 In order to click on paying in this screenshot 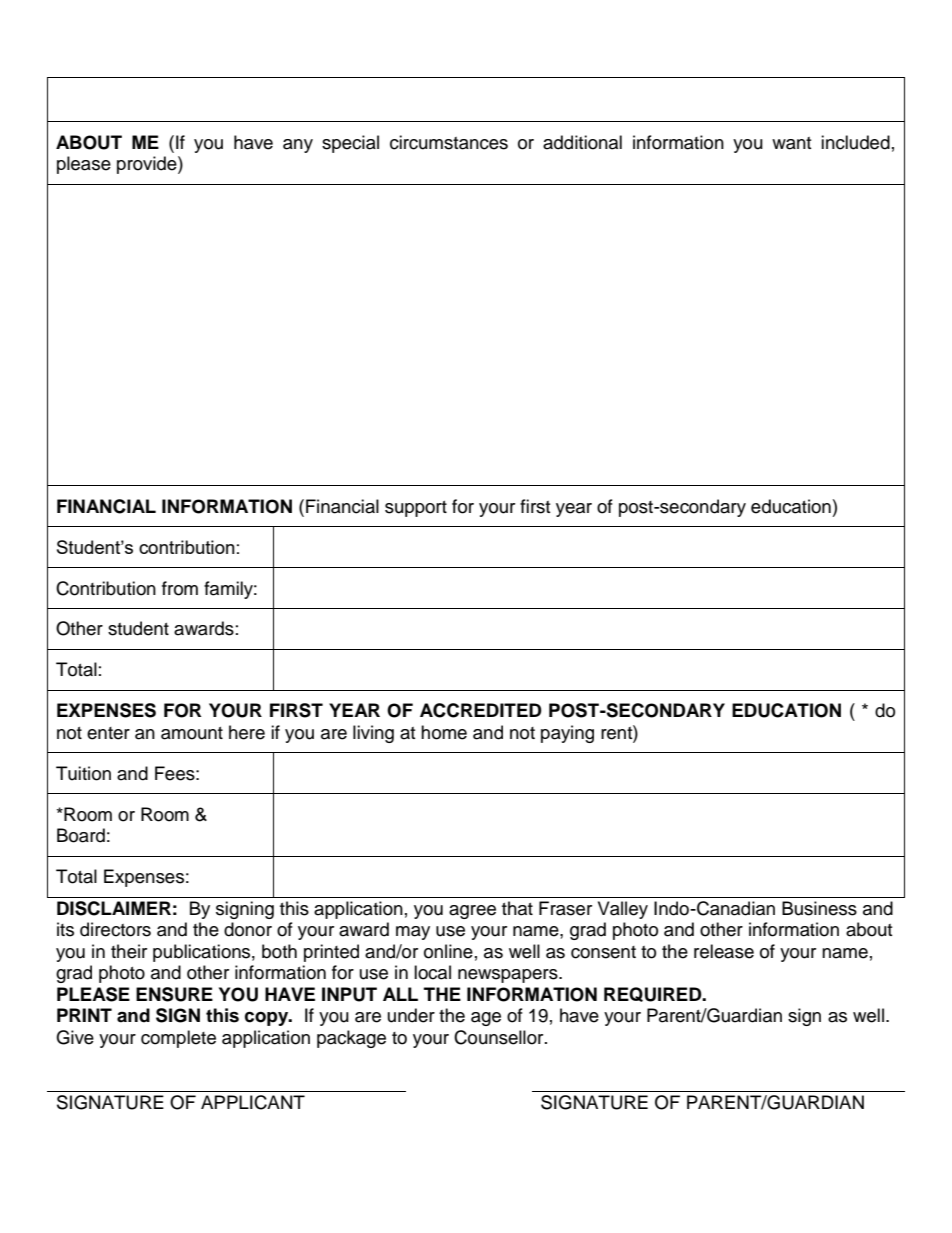, I will do `click(567, 734)`.
